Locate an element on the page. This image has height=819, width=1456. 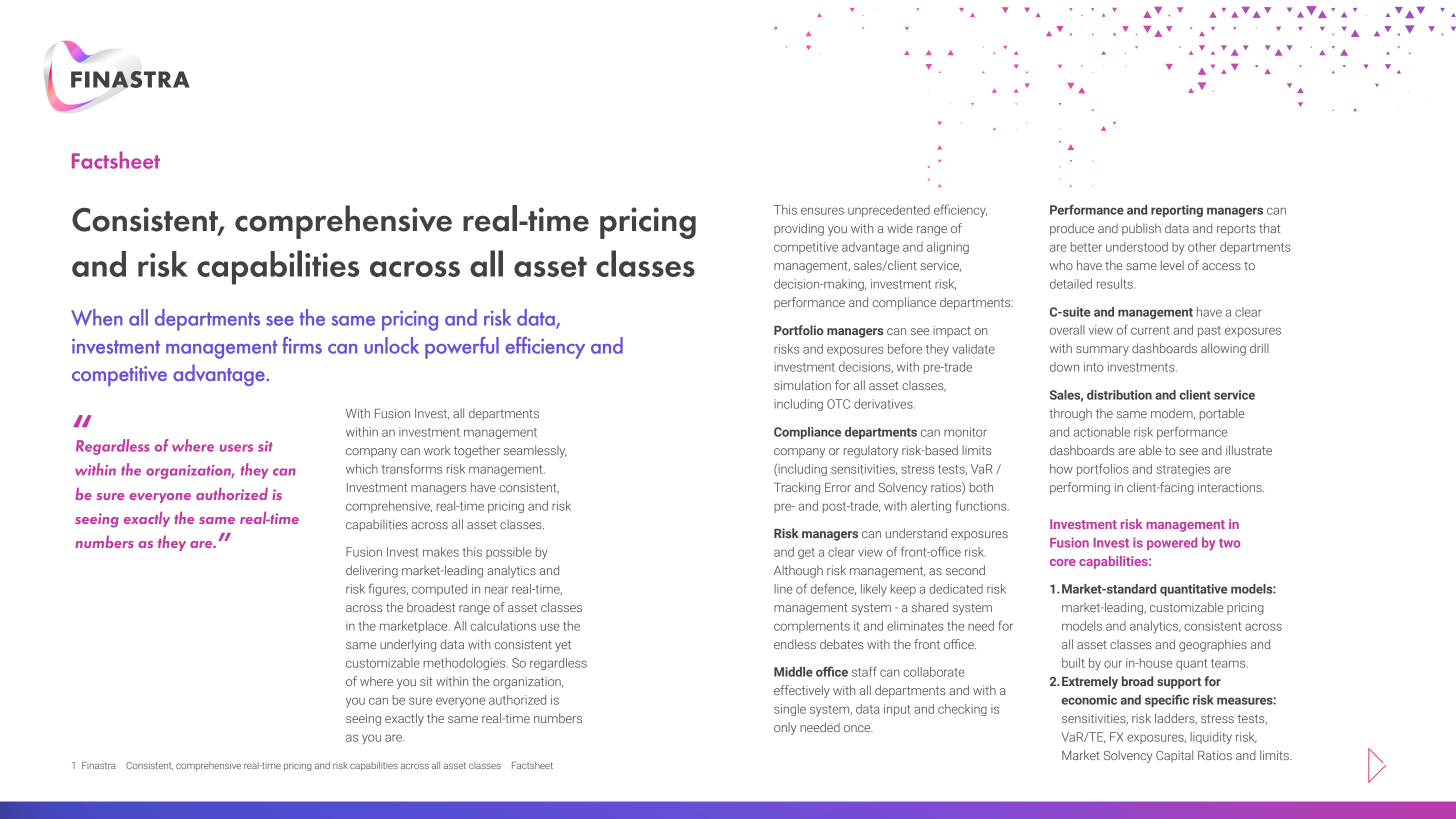
liquidity is located at coordinates (1211, 738).
